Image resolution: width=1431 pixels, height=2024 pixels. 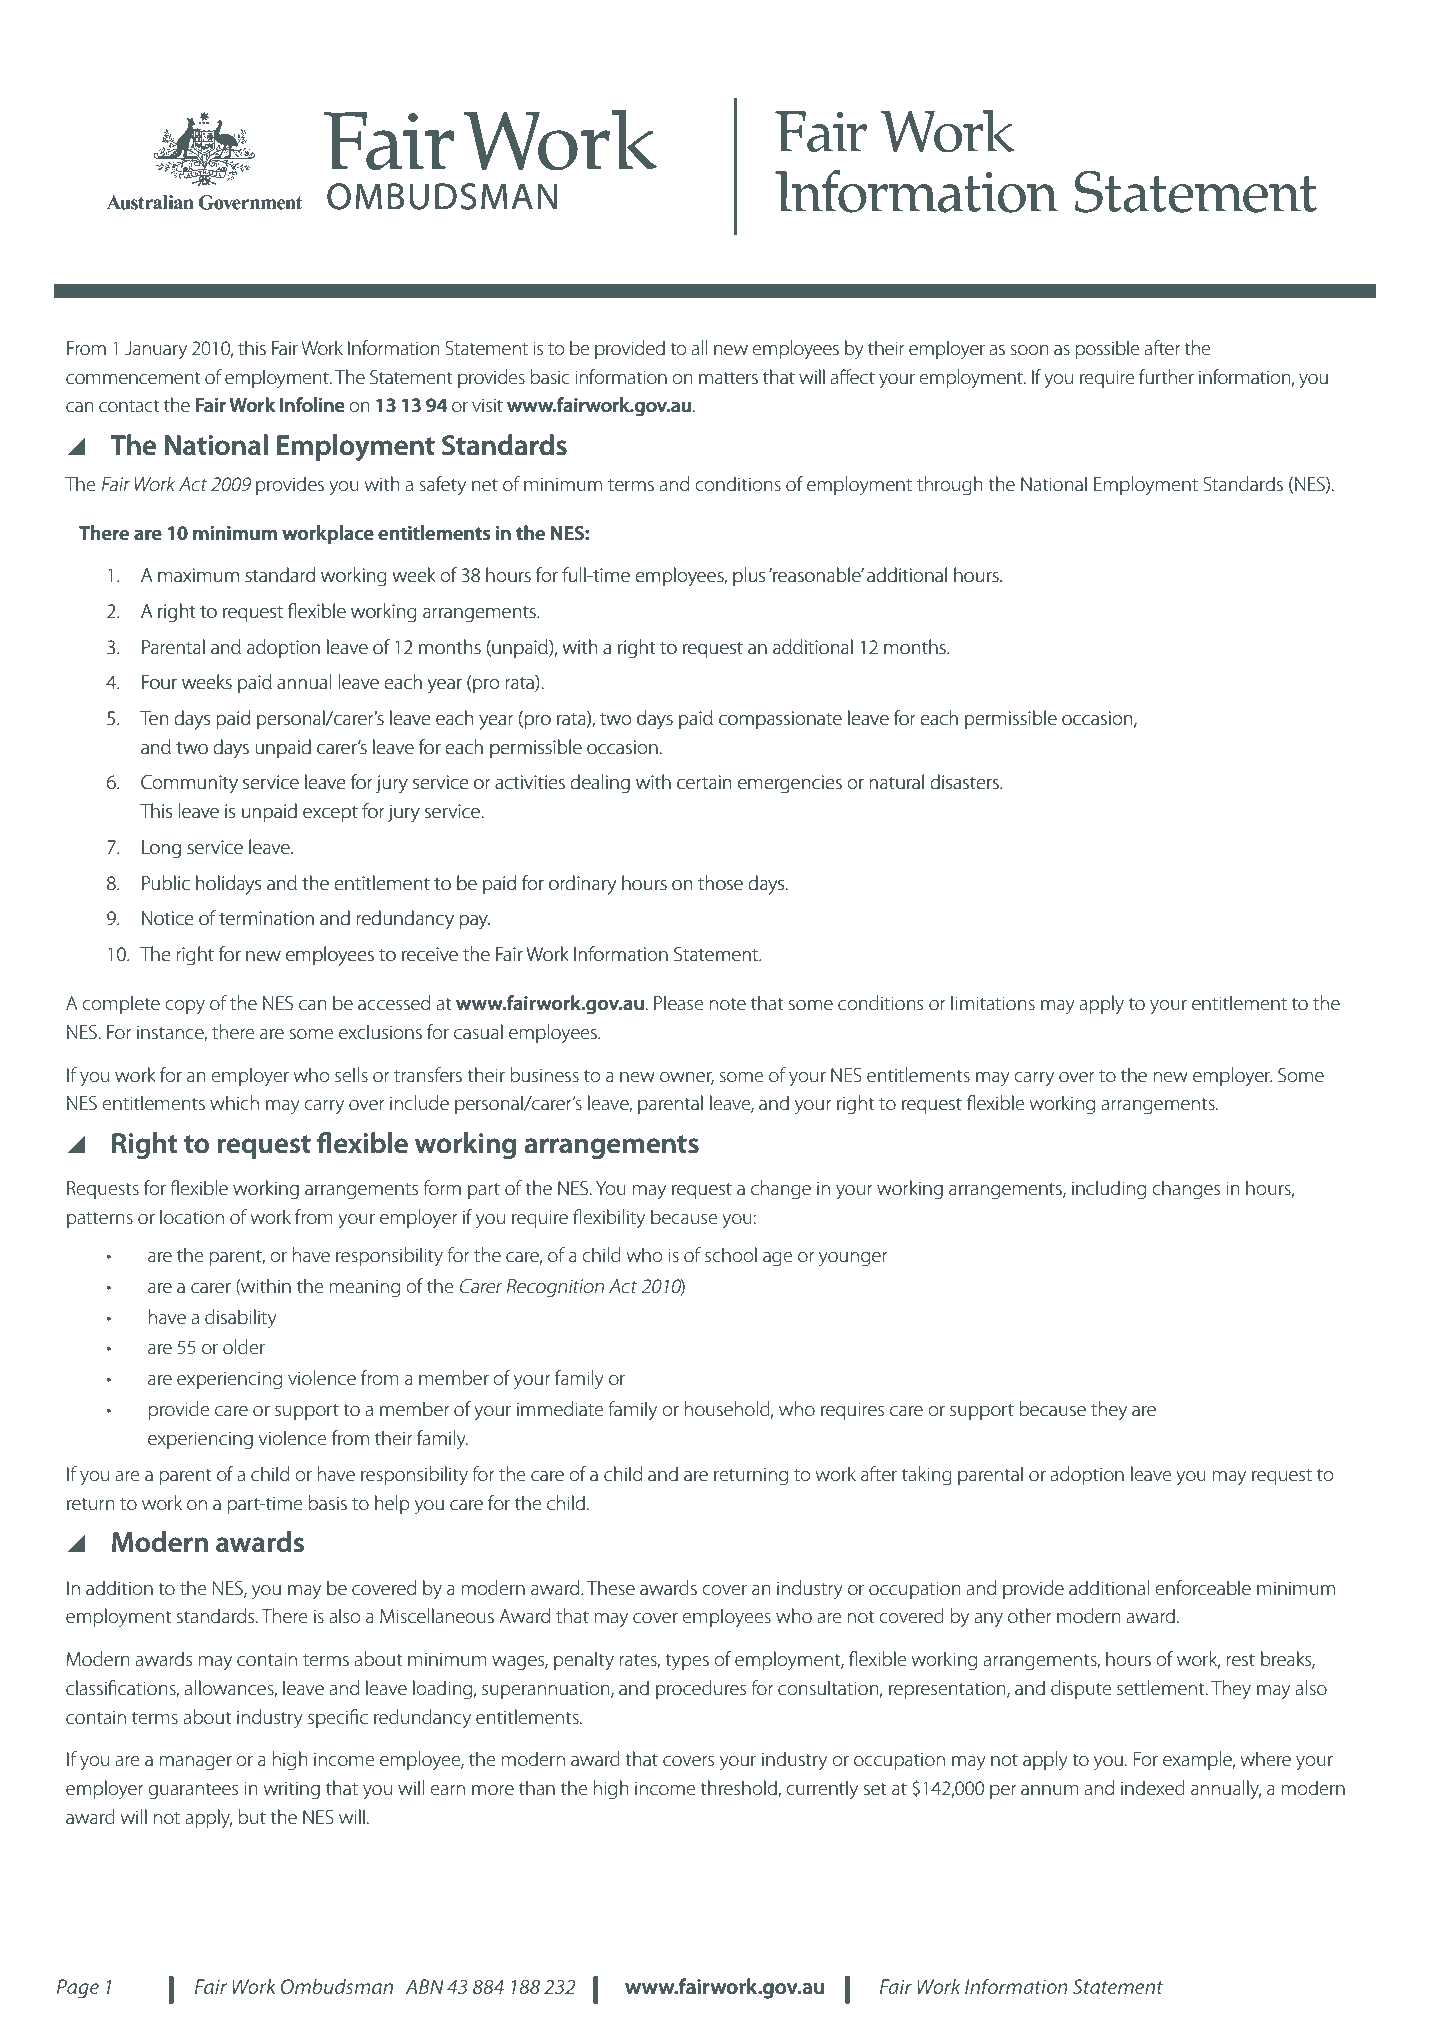 I want to click on including, so click(x=1109, y=1190).
